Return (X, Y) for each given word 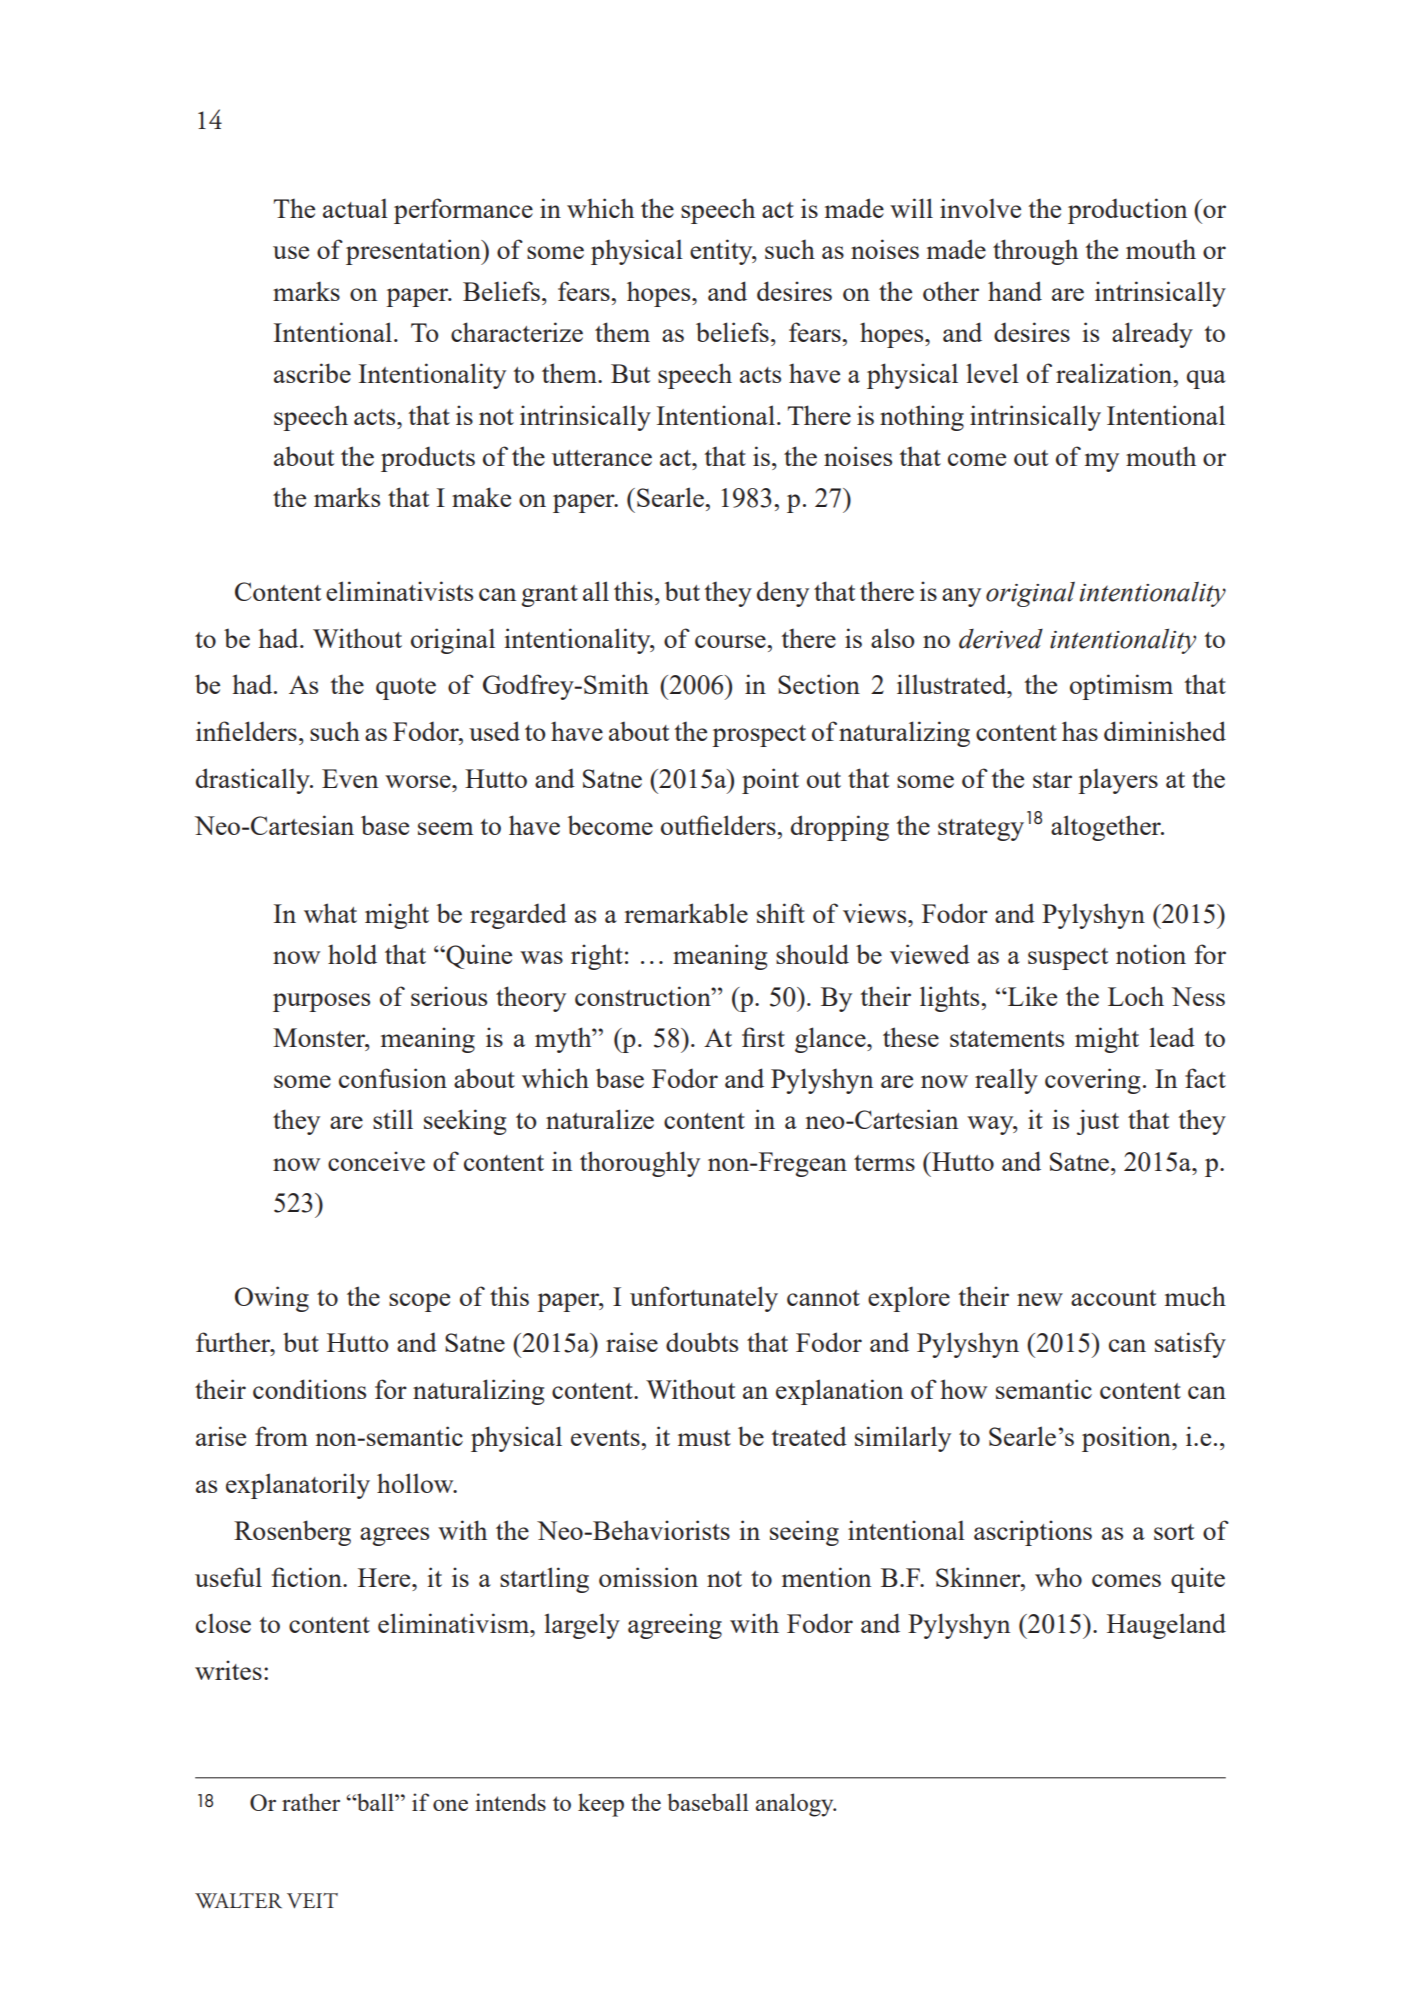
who (1058, 1577)
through (1035, 252)
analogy (796, 1805)
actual (355, 208)
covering (1092, 1081)
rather (311, 1802)
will (911, 208)
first (763, 1037)
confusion (393, 1078)
